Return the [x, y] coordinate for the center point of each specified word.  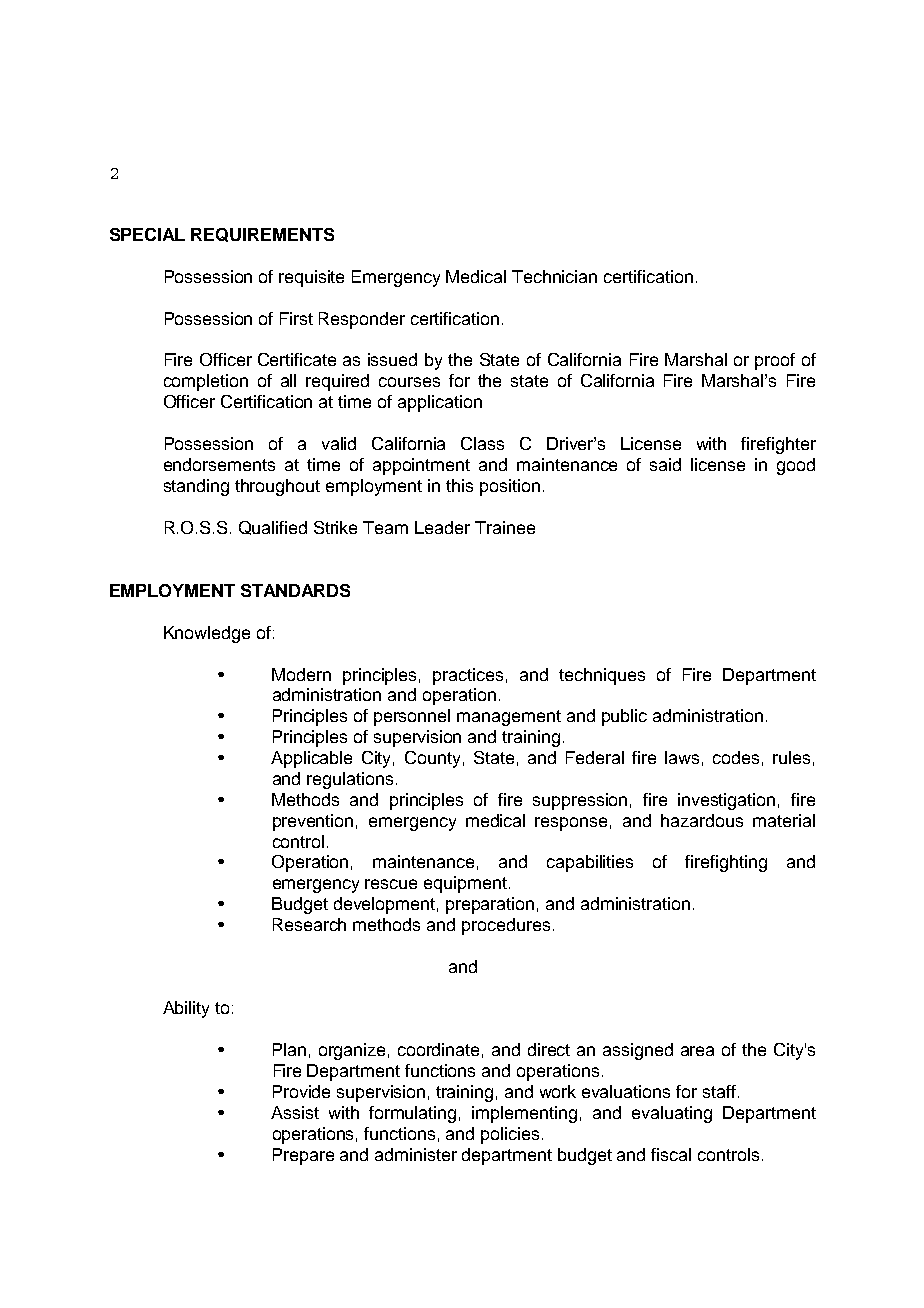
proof [775, 361]
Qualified [273, 528]
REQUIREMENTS [262, 235]
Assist [295, 1112]
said [665, 464]
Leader [442, 527]
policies [510, 1135]
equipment [465, 884]
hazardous [702, 820]
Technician [554, 276]
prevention [313, 822]
